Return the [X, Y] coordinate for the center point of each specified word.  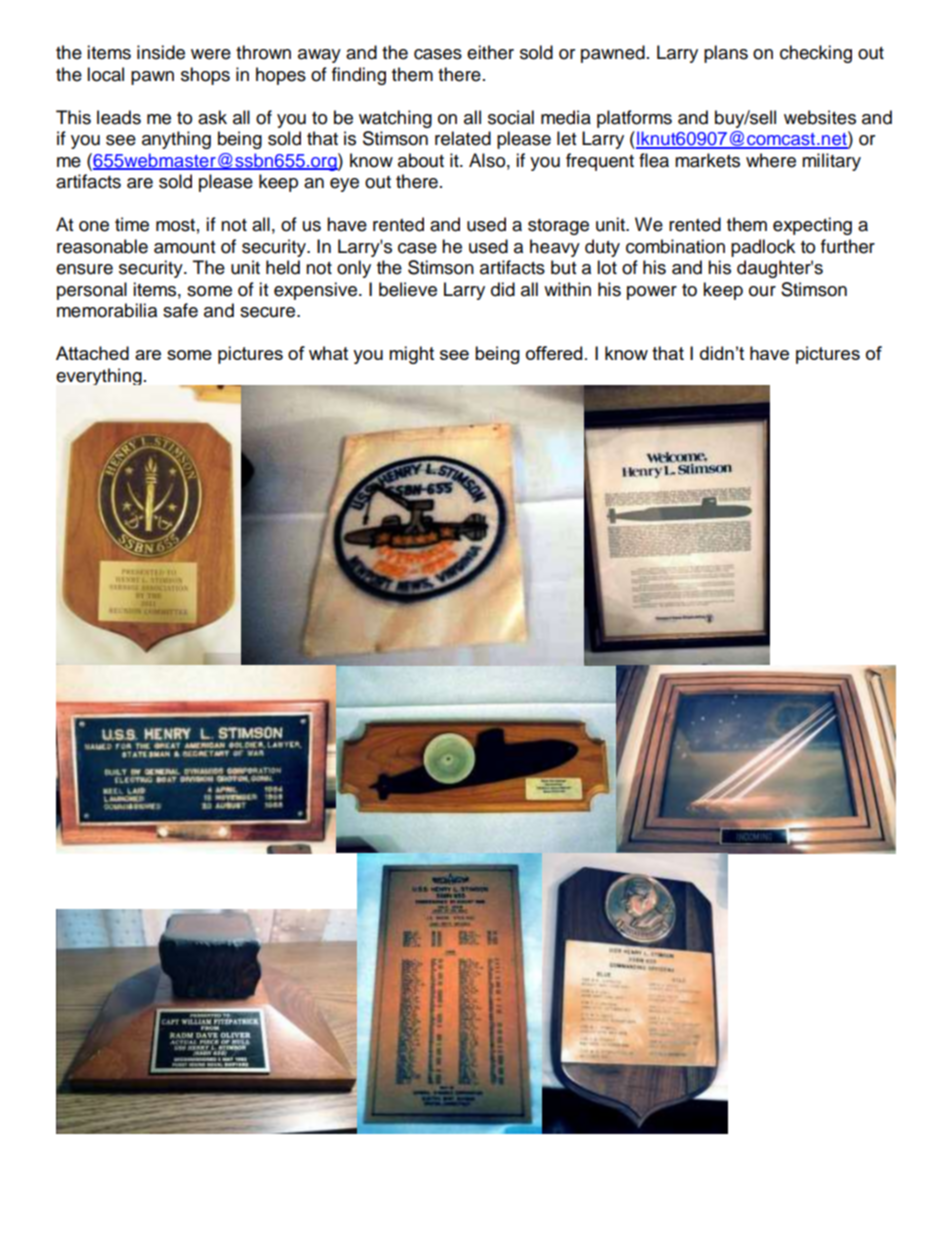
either [490, 52]
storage [558, 227]
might [411, 355]
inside [161, 52]
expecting [812, 226]
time [132, 224]
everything [99, 376]
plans [726, 54]
